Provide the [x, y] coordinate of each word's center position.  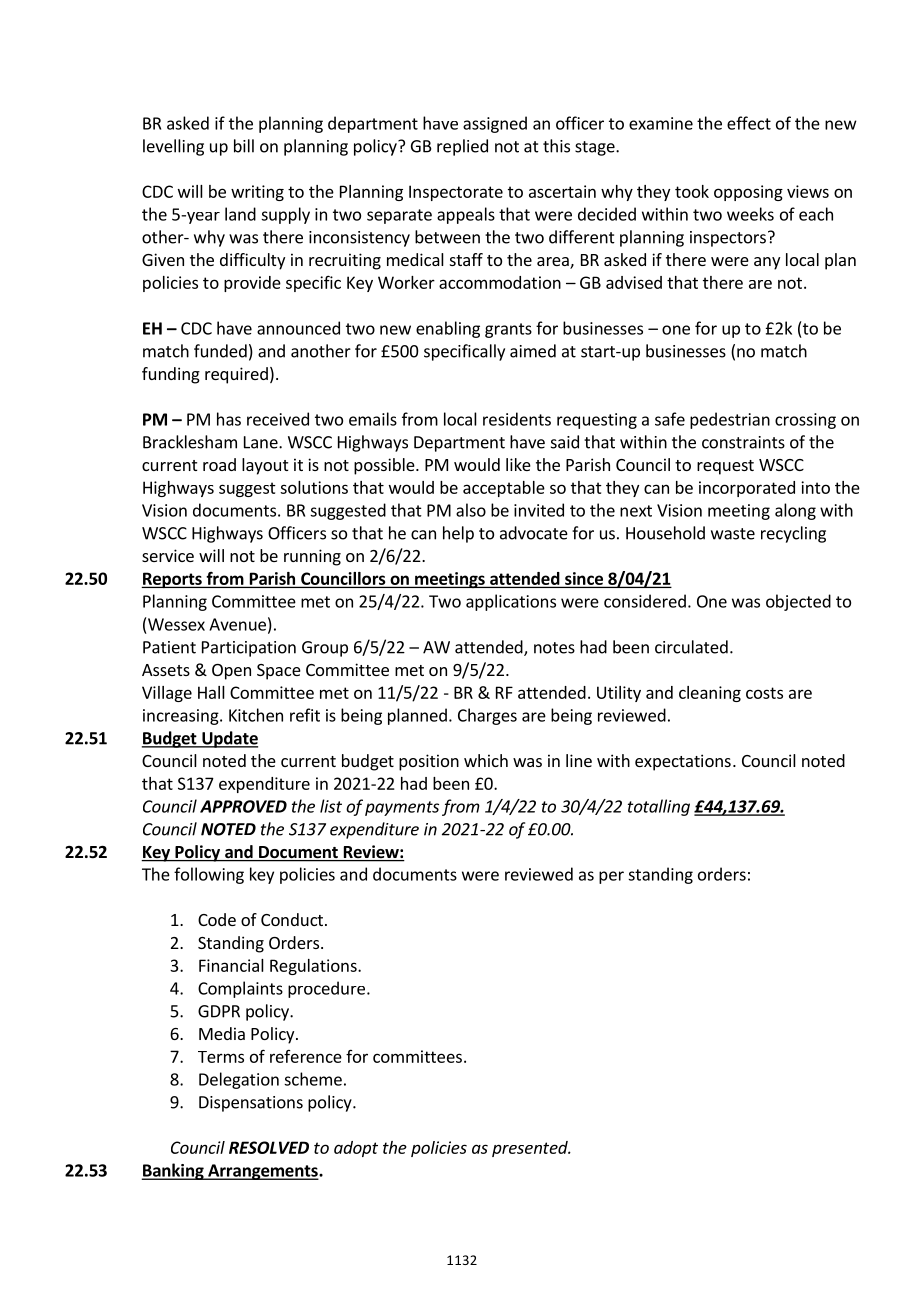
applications [511, 602]
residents [517, 419]
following [209, 875]
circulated [691, 647]
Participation [249, 649]
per [611, 877]
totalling [659, 807]
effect [749, 123]
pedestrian [730, 420]
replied [462, 147]
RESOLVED [269, 1147]
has [229, 419]
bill [244, 146]
